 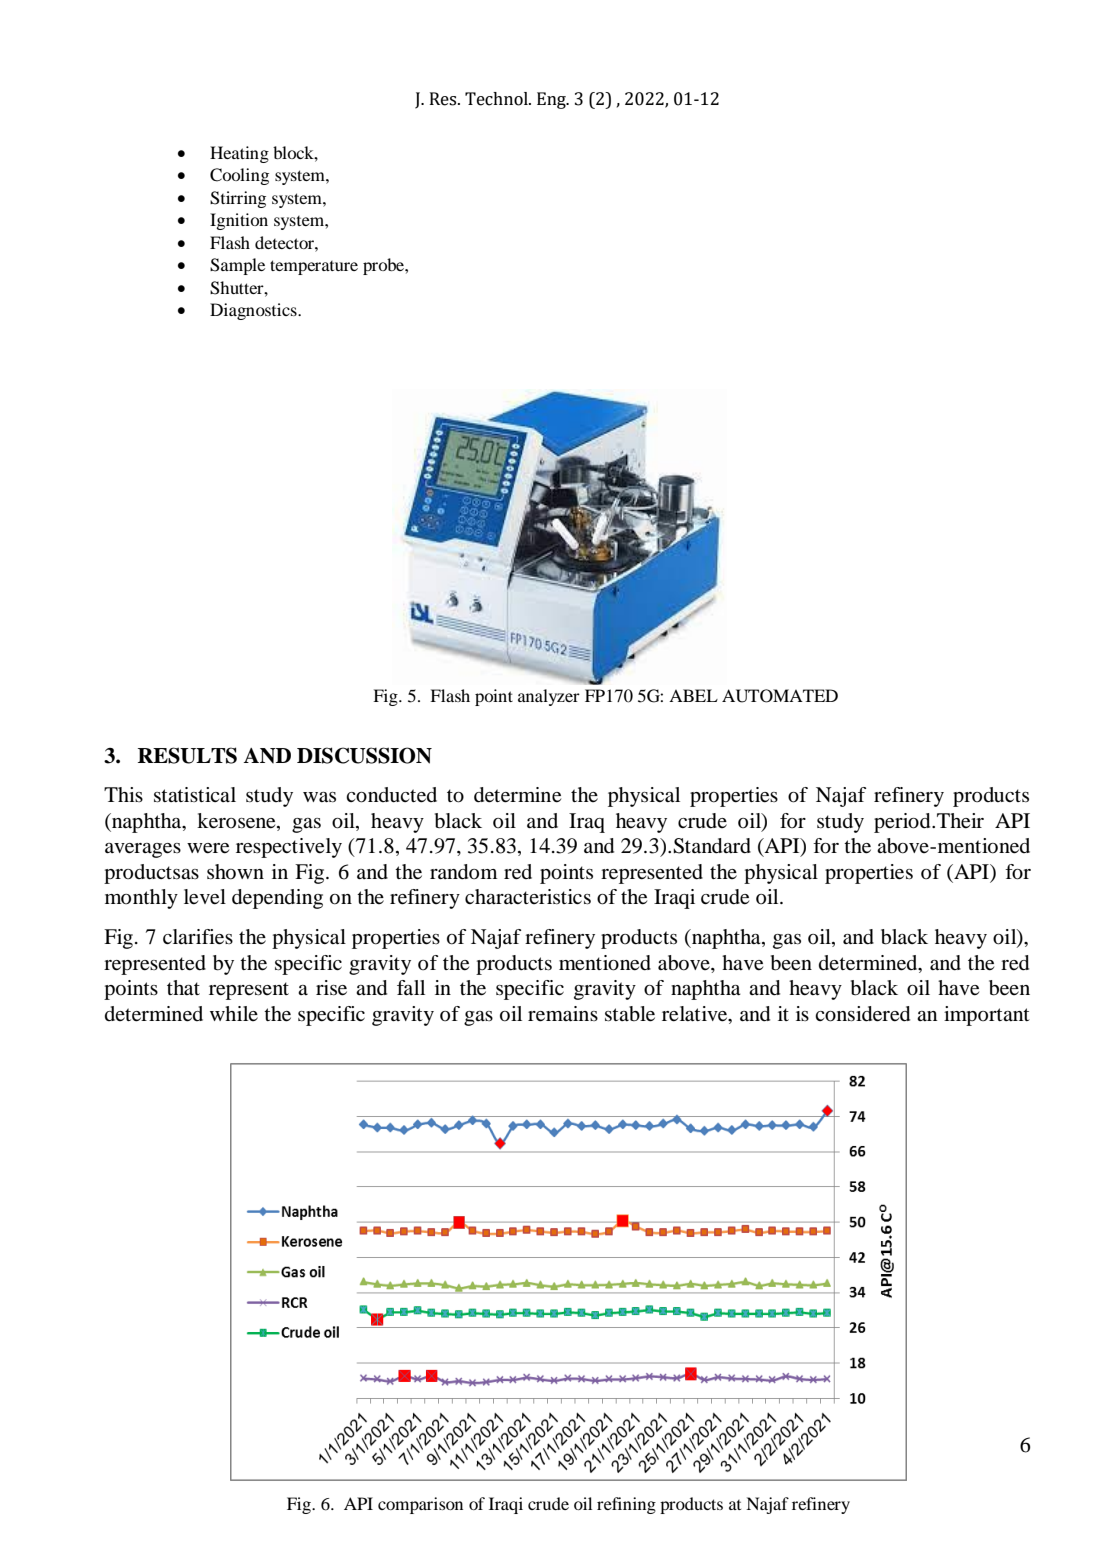 I want to click on while, so click(x=234, y=1013).
